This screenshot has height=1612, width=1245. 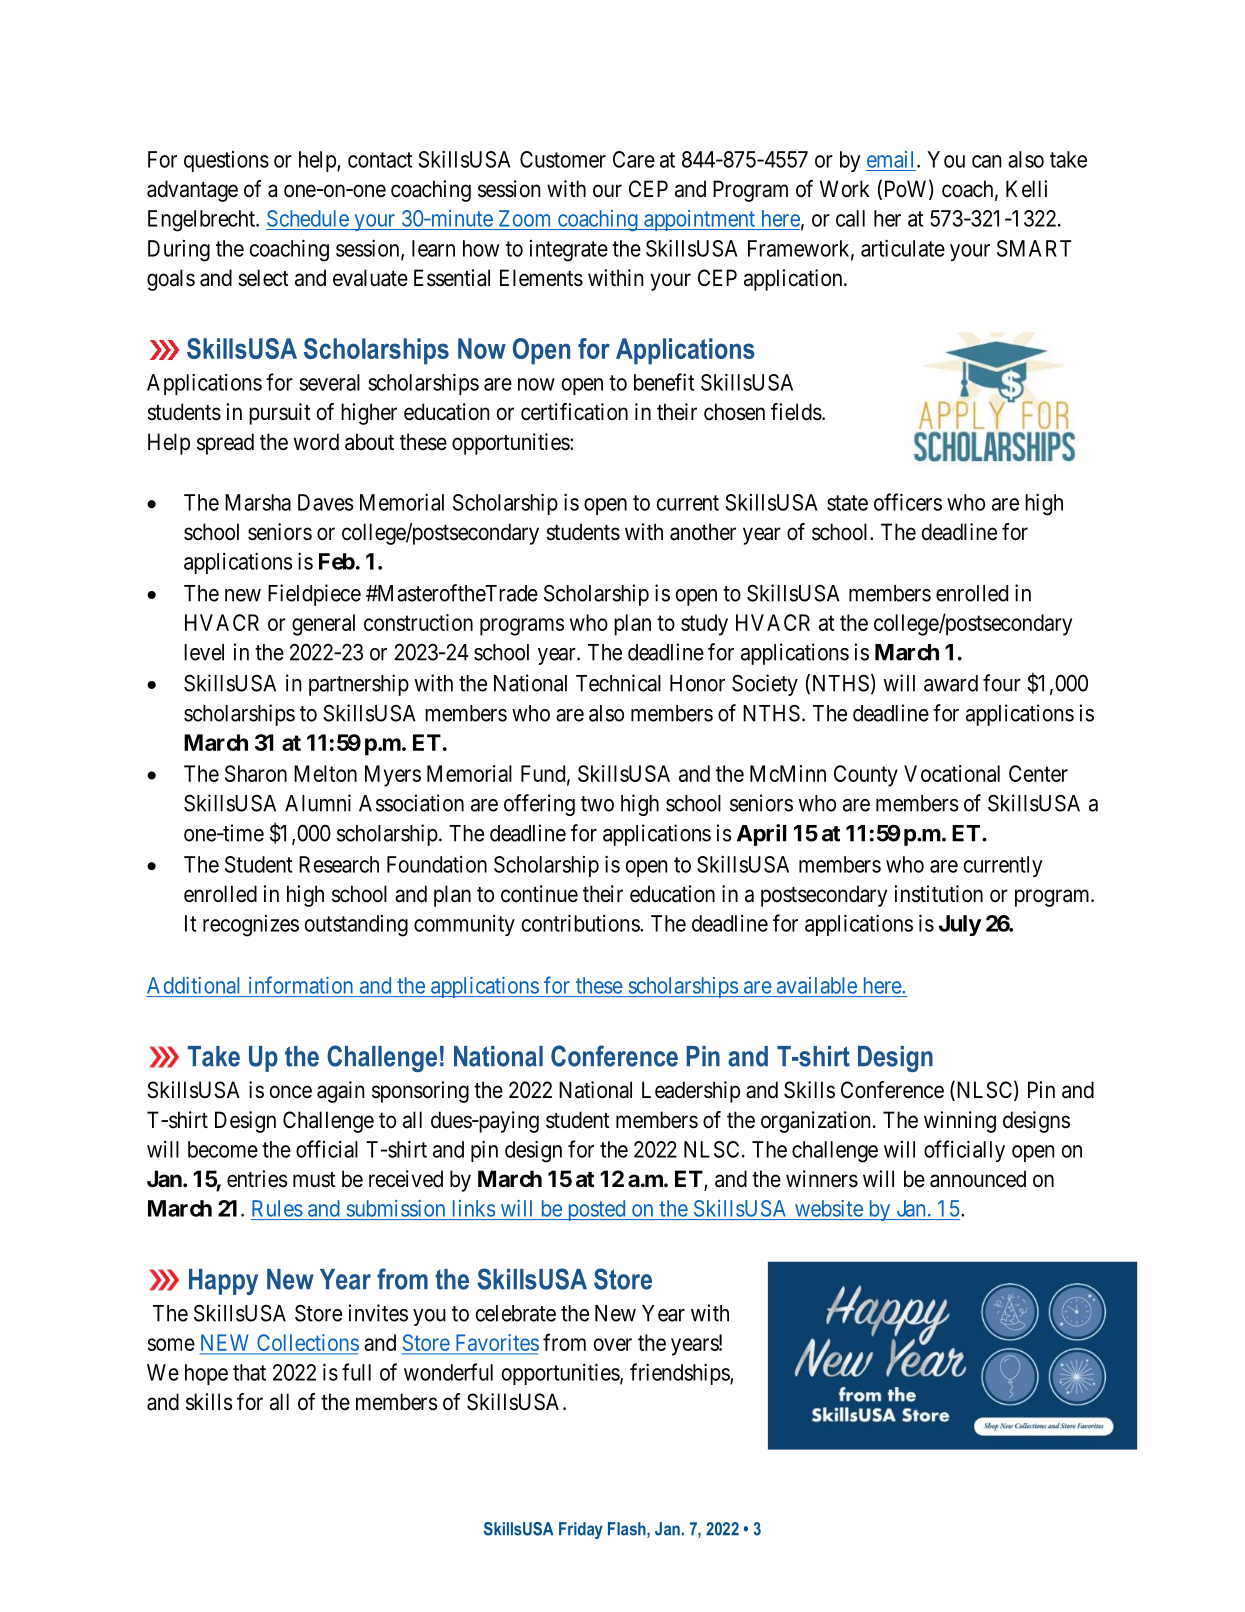 I want to click on officers, so click(x=908, y=502).
